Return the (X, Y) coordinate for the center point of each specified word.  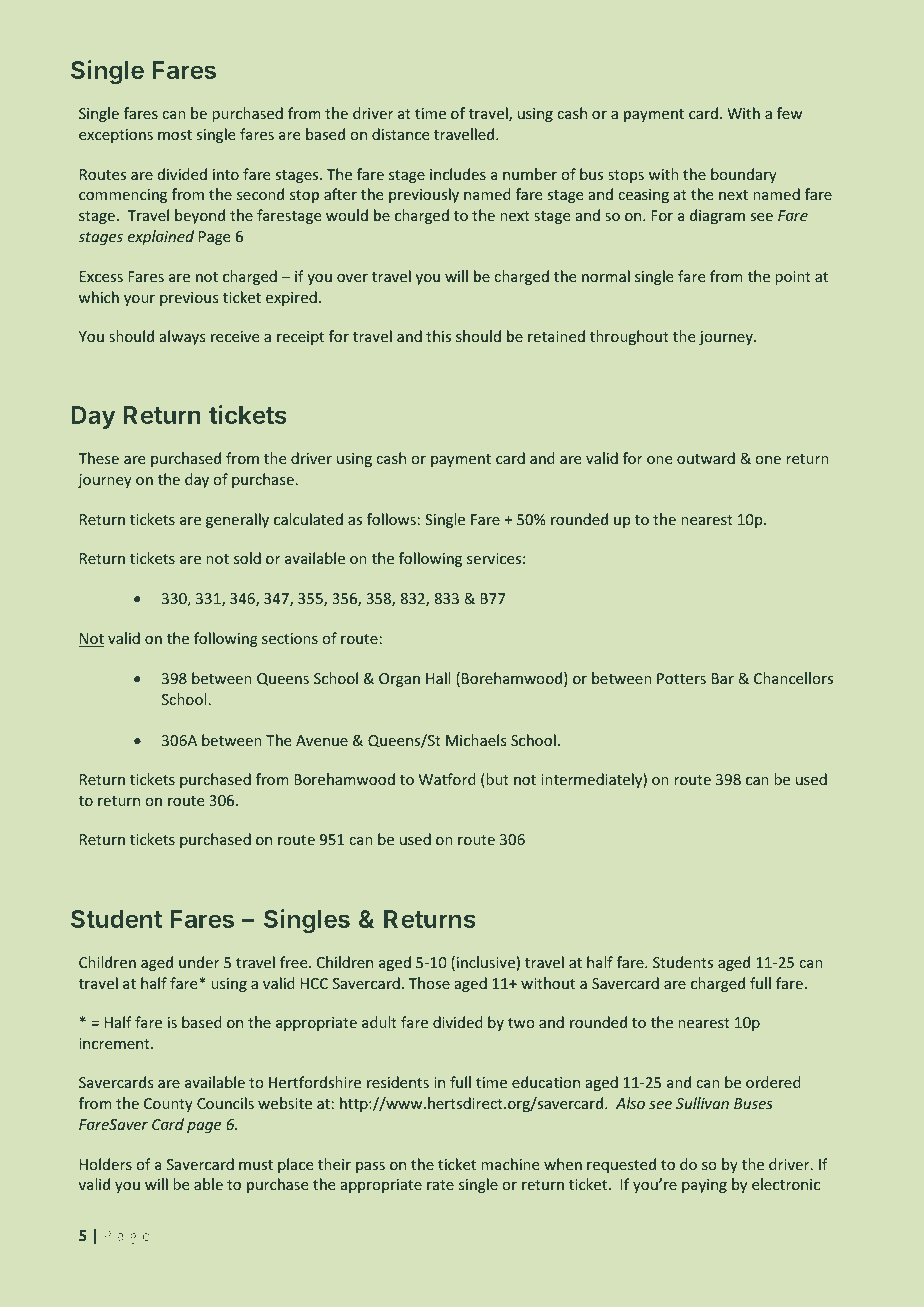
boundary (744, 175)
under (199, 962)
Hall (438, 678)
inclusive (486, 962)
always (182, 337)
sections (290, 638)
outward (706, 458)
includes (458, 174)
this (438, 336)
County (168, 1105)
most (175, 135)
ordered (773, 1082)
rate (440, 1185)
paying (704, 1186)
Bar (723, 678)
